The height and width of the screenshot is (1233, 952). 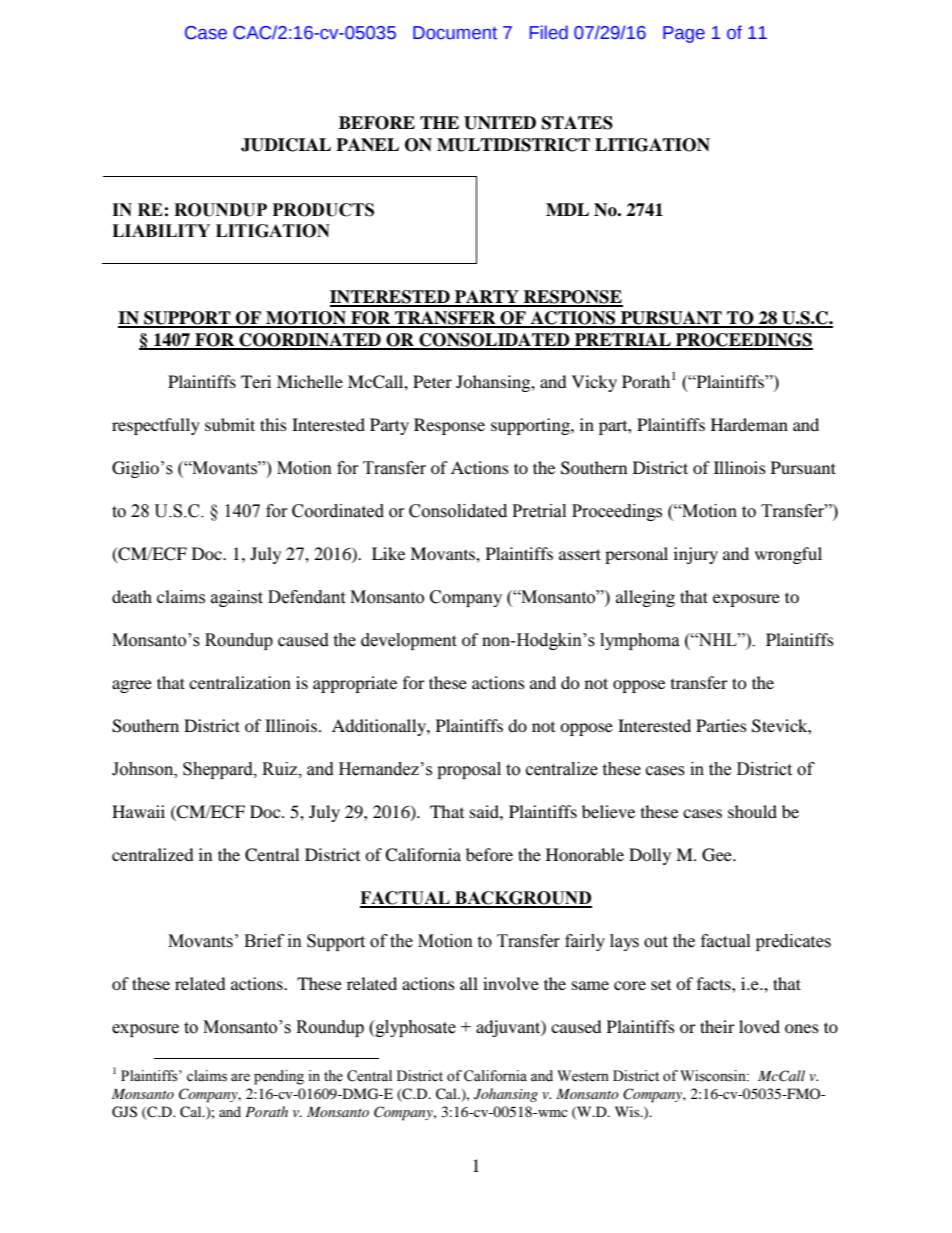 I want to click on are, so click(x=240, y=1077).
